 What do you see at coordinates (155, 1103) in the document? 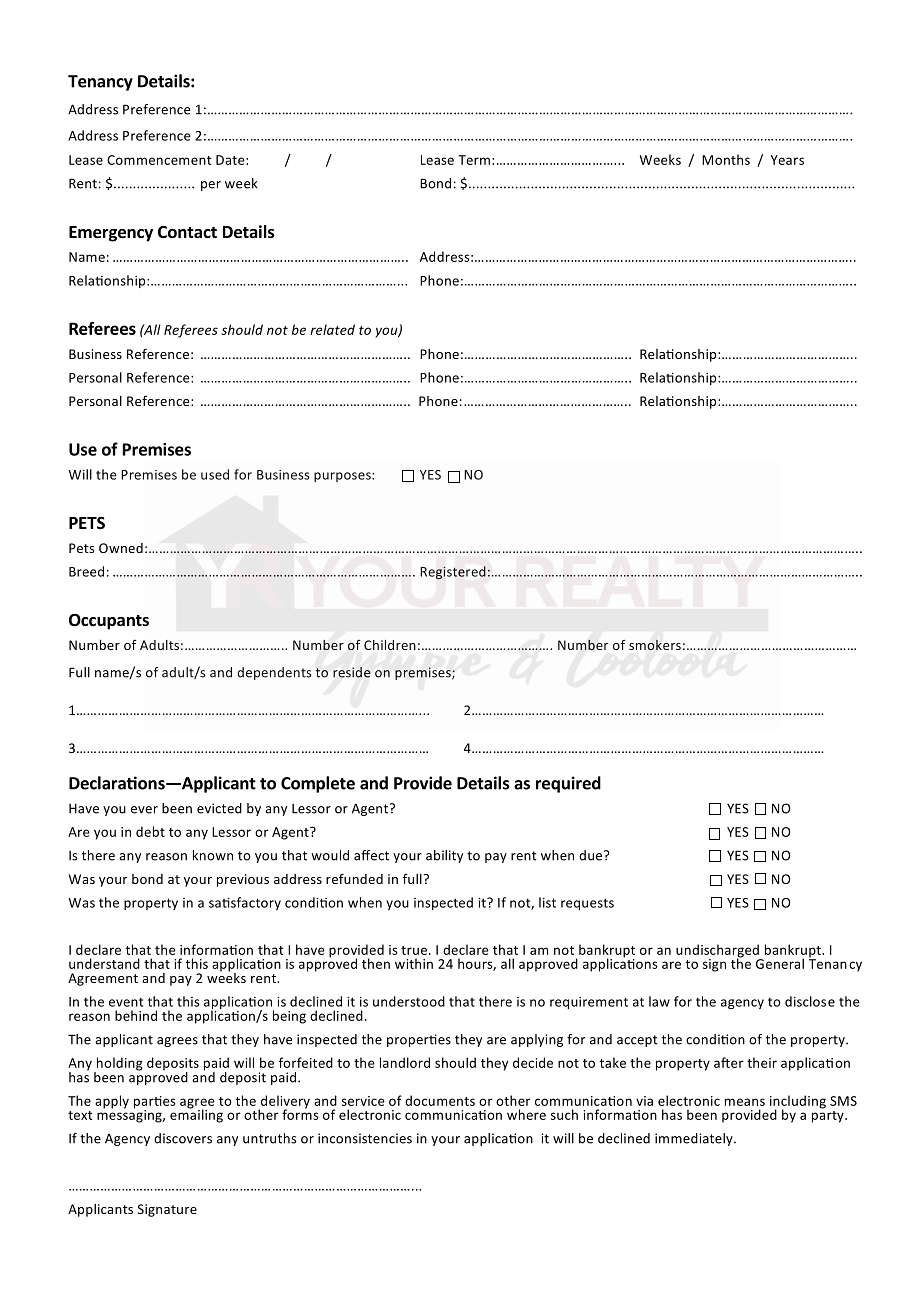
I see `parties` at bounding box center [155, 1103].
